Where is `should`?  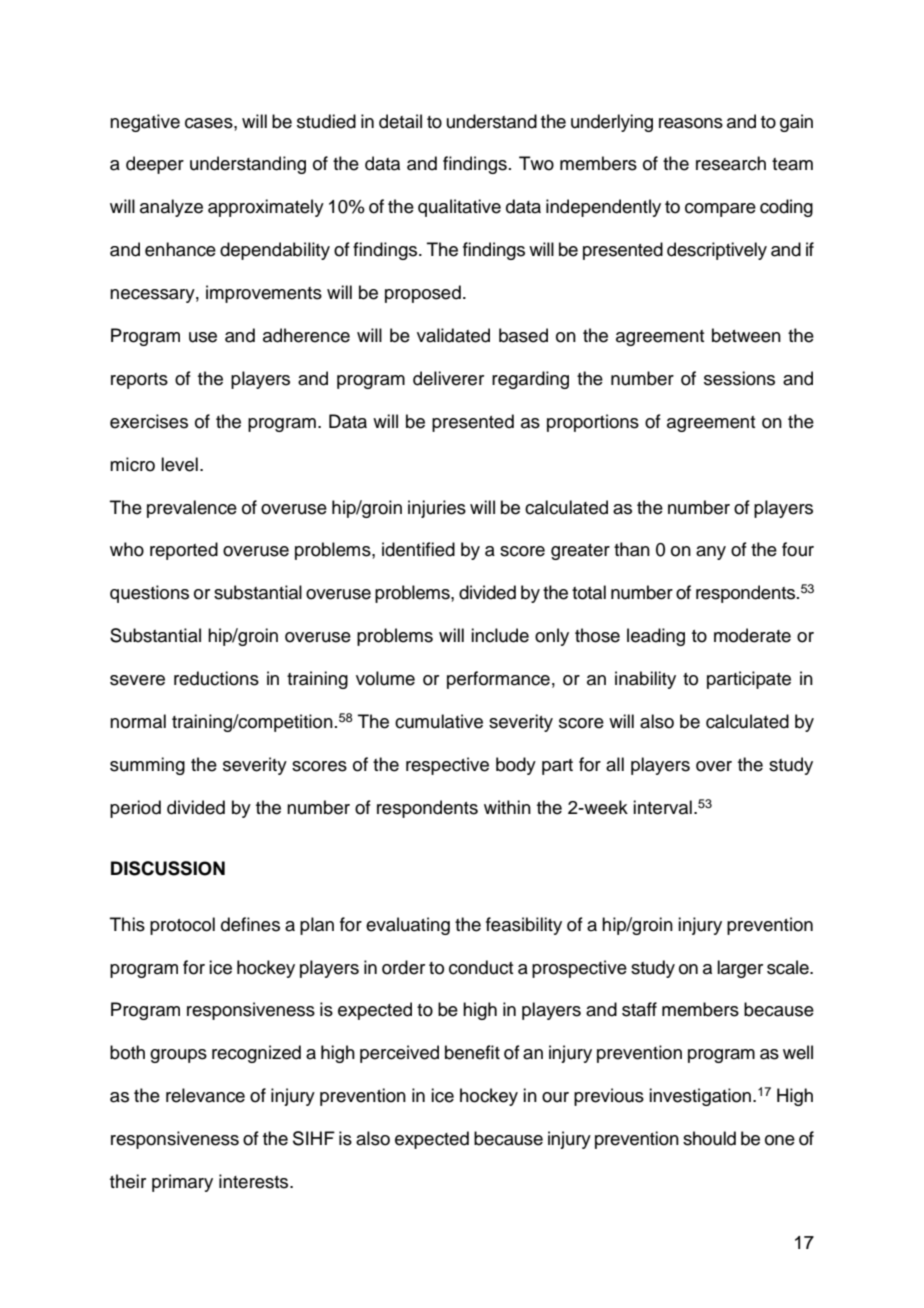
should is located at coordinates (709, 1138).
